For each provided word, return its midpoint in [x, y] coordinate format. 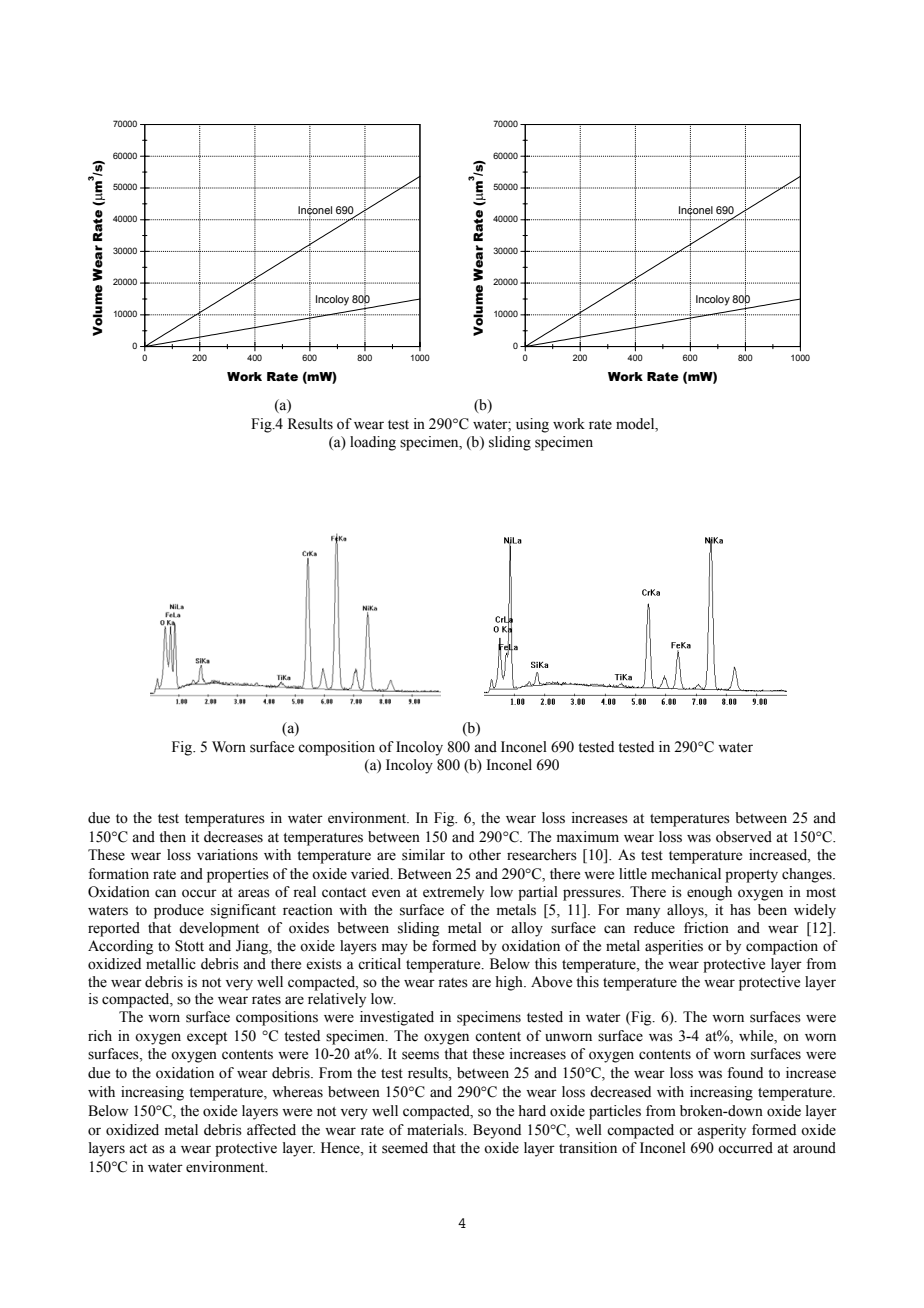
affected [271, 1130]
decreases [233, 837]
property [751, 876]
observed [744, 837]
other [485, 855]
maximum [588, 836]
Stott [189, 946]
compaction [782, 947]
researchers [542, 855]
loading [373, 443]
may [395, 949]
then [172, 837]
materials [436, 1130]
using [532, 425]
